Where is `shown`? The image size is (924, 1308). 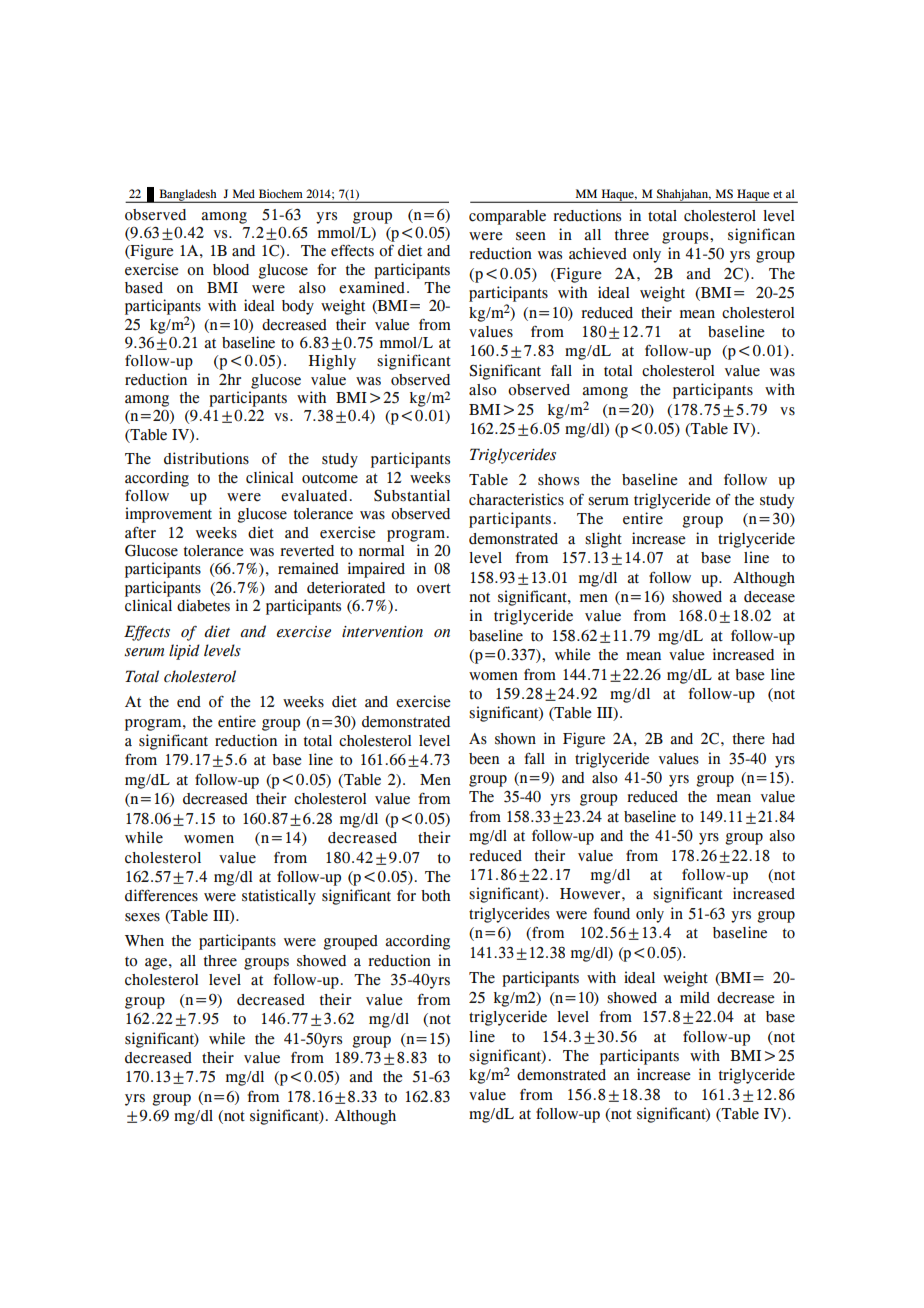
shown is located at coordinates (515, 739).
